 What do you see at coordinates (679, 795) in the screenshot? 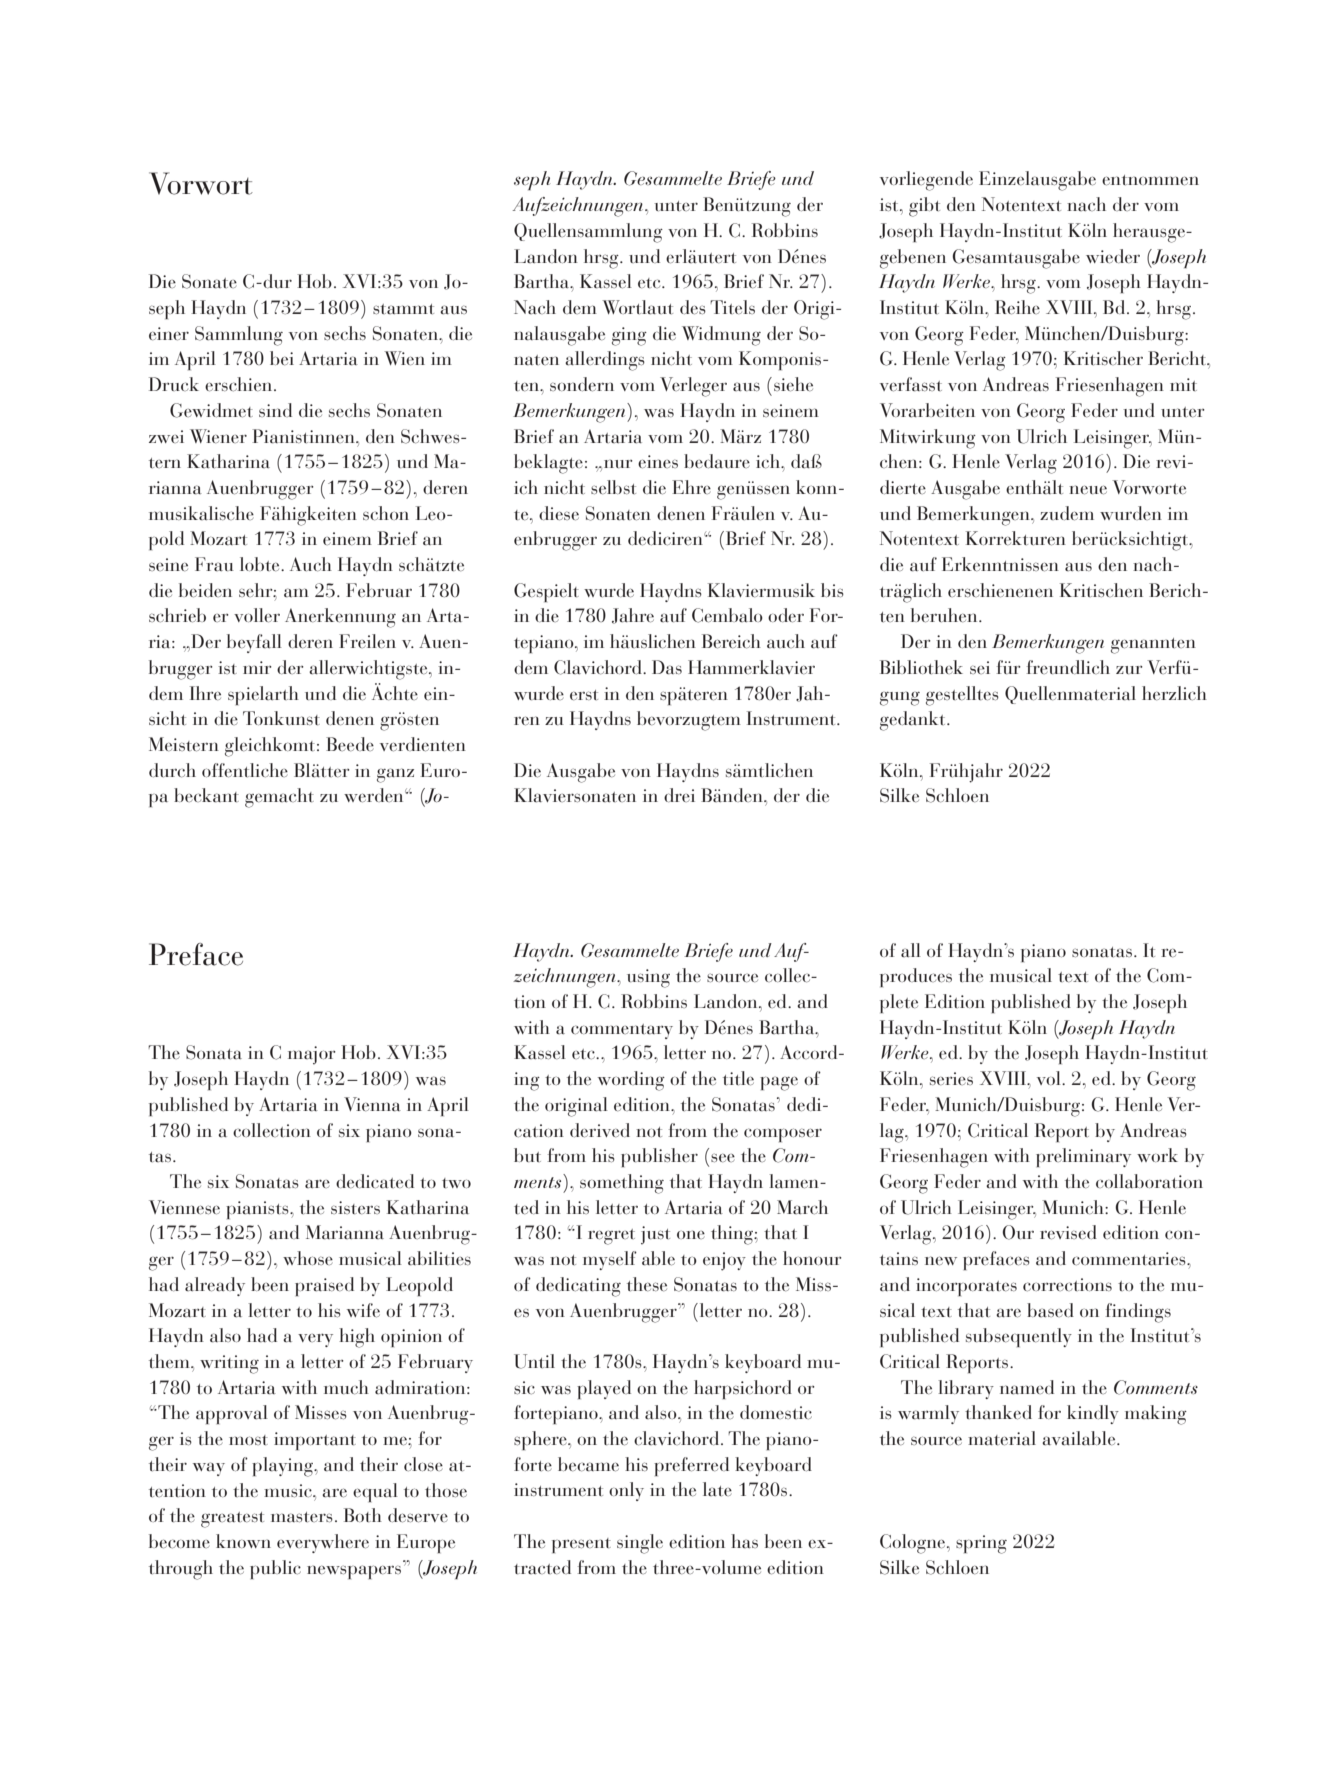
I see `drei` at bounding box center [679, 795].
